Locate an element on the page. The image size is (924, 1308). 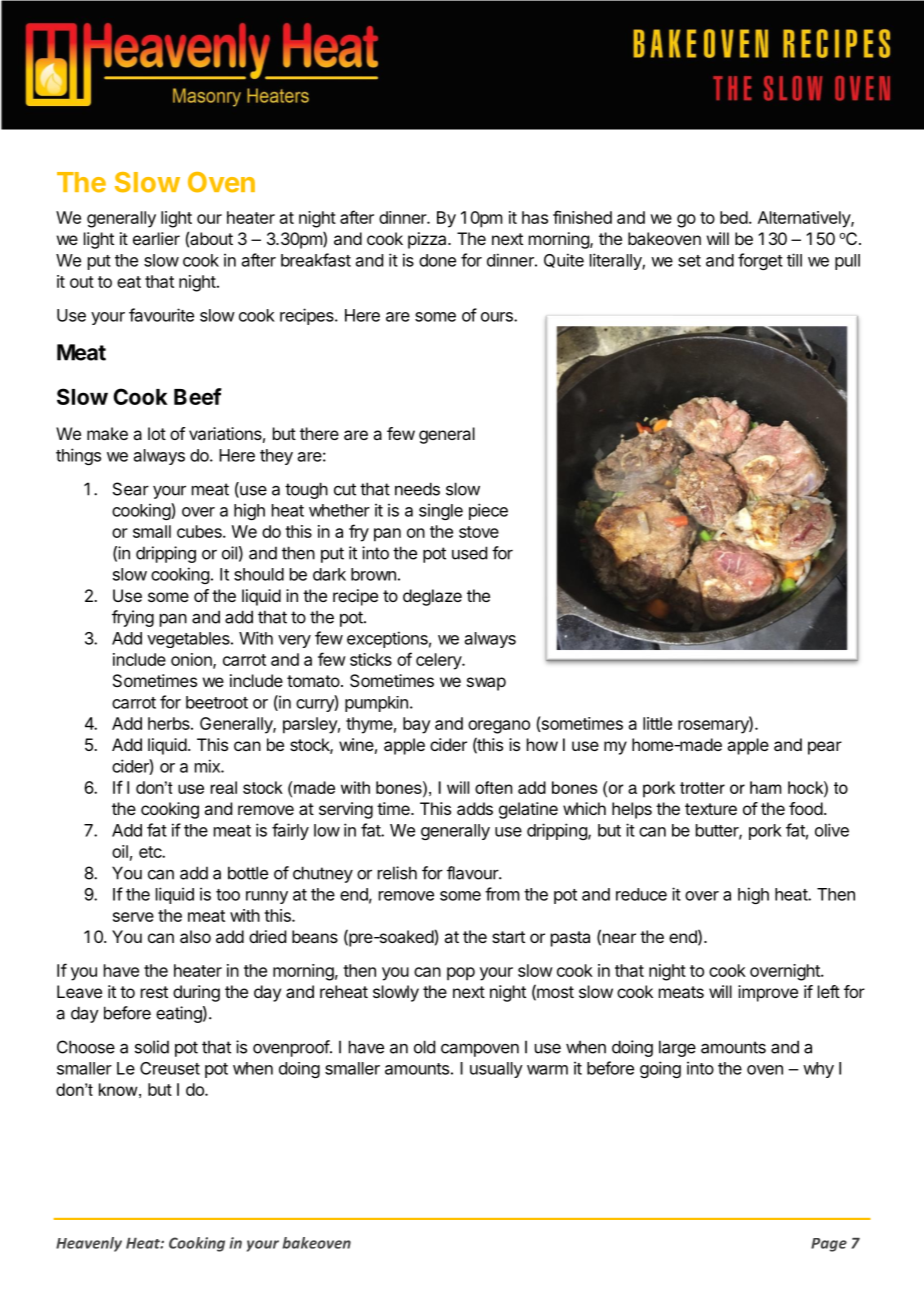
forget is located at coordinates (760, 261).
